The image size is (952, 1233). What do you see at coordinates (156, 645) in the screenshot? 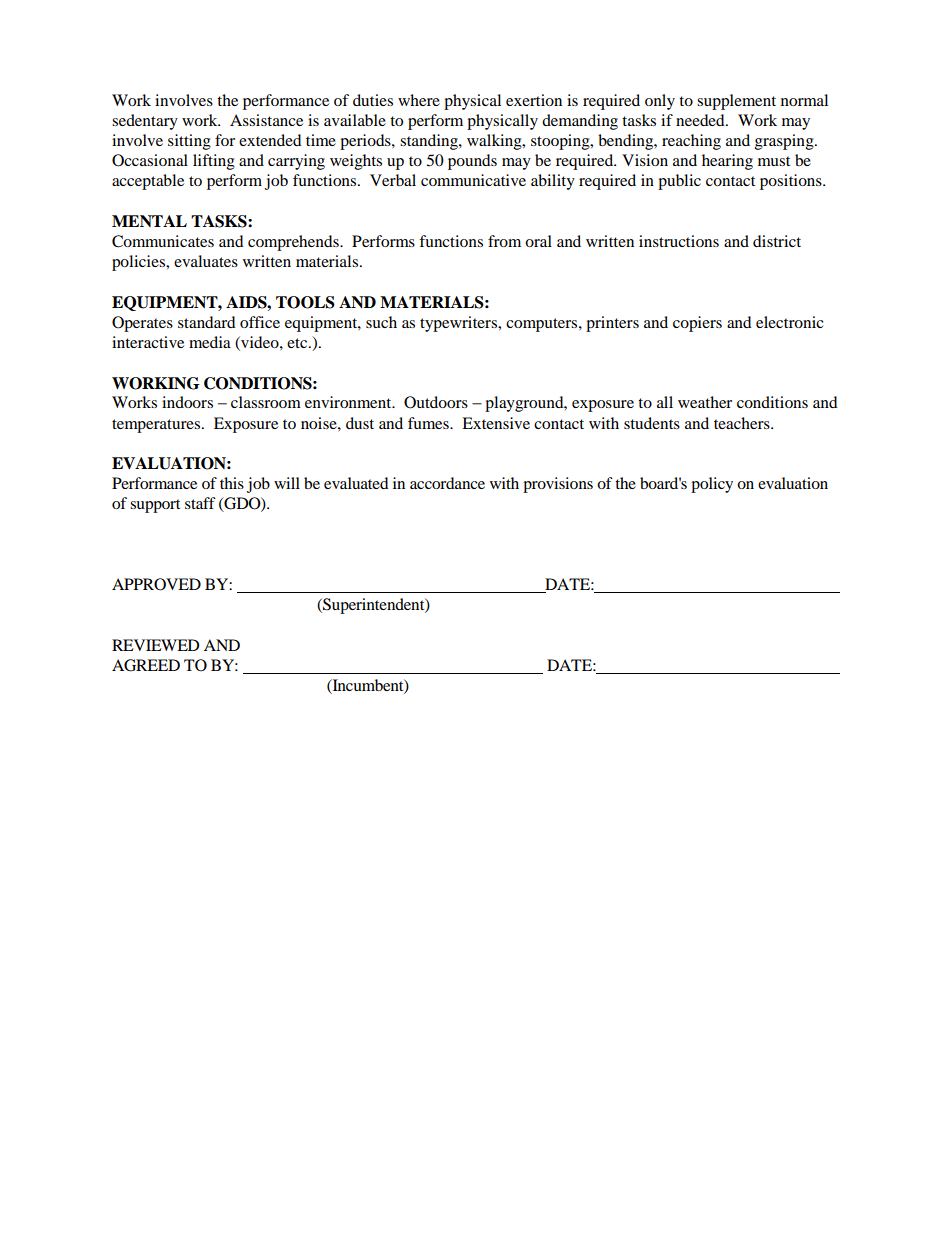
I see `REVIEWED` at bounding box center [156, 645].
